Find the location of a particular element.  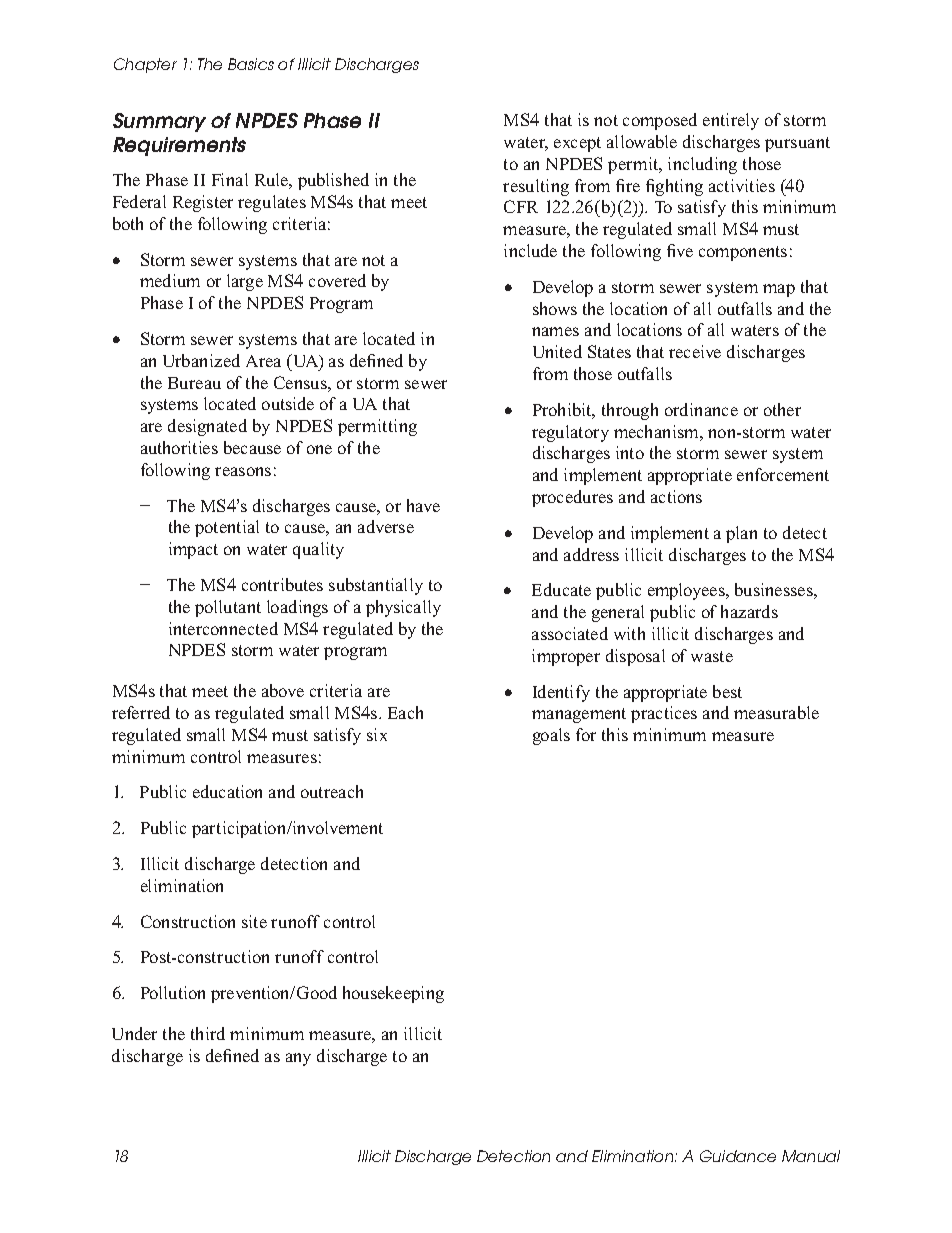

housekeeping is located at coordinates (393, 994).
